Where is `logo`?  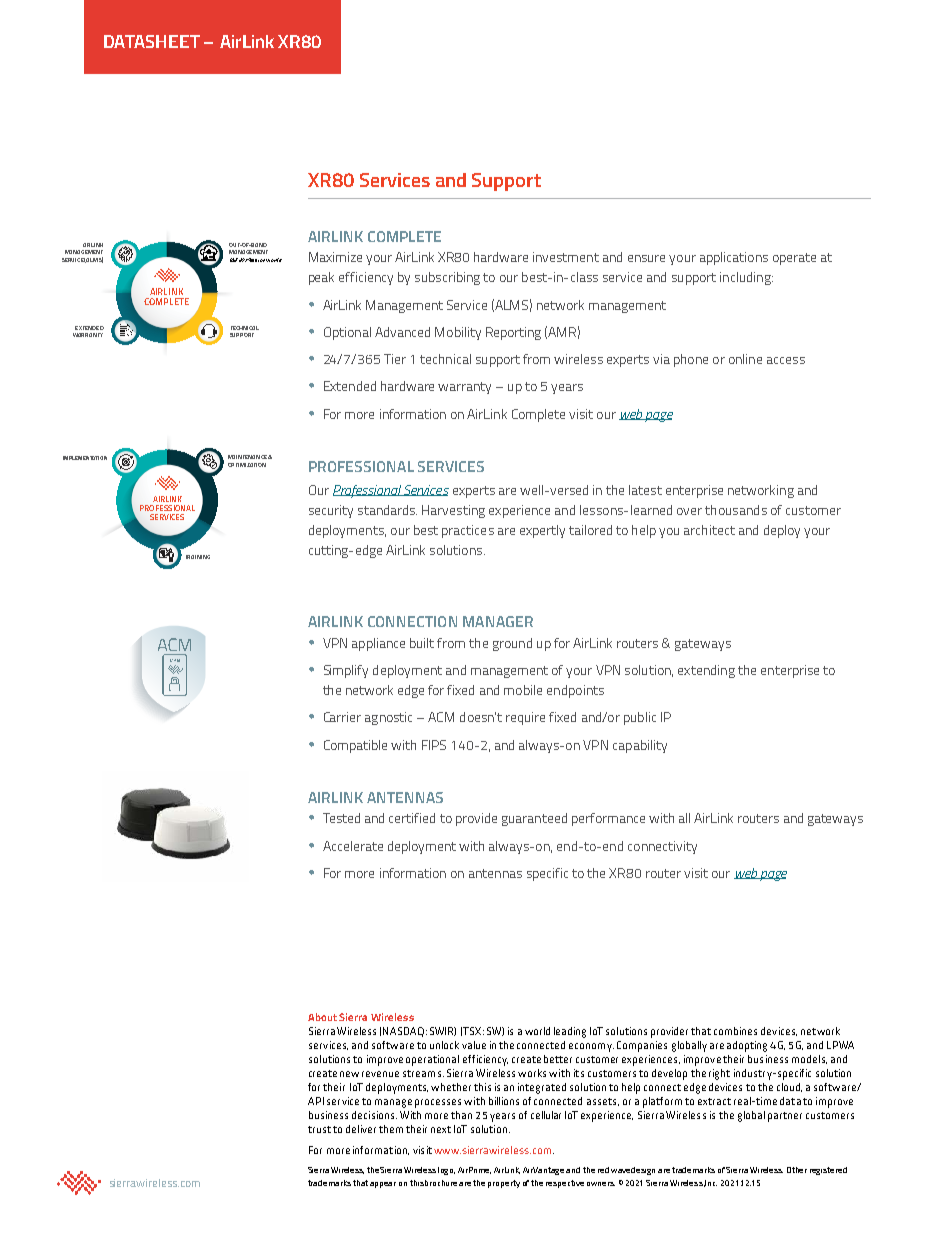 logo is located at coordinates (446, 1171).
